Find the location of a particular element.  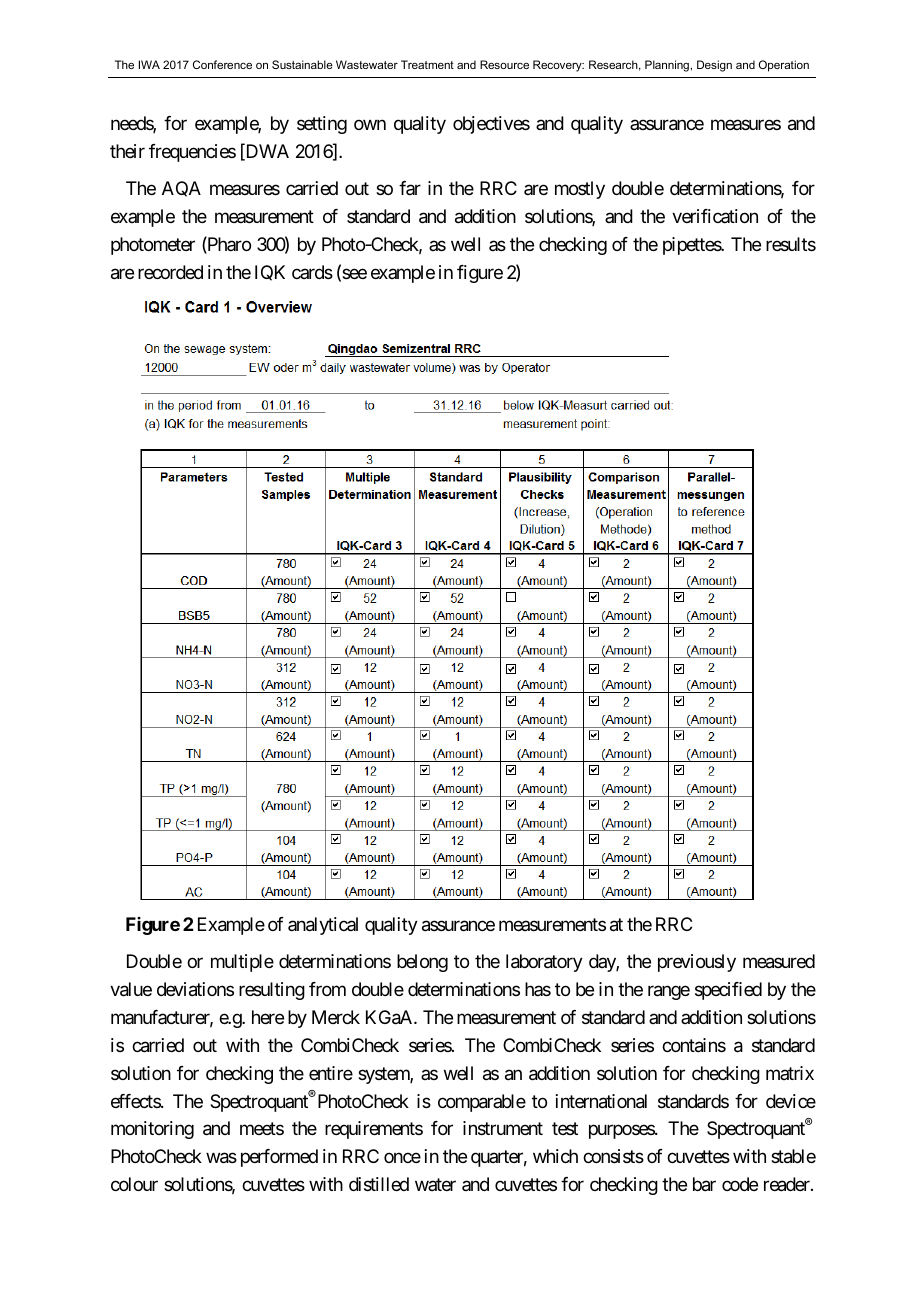

objectives is located at coordinates (491, 125).
